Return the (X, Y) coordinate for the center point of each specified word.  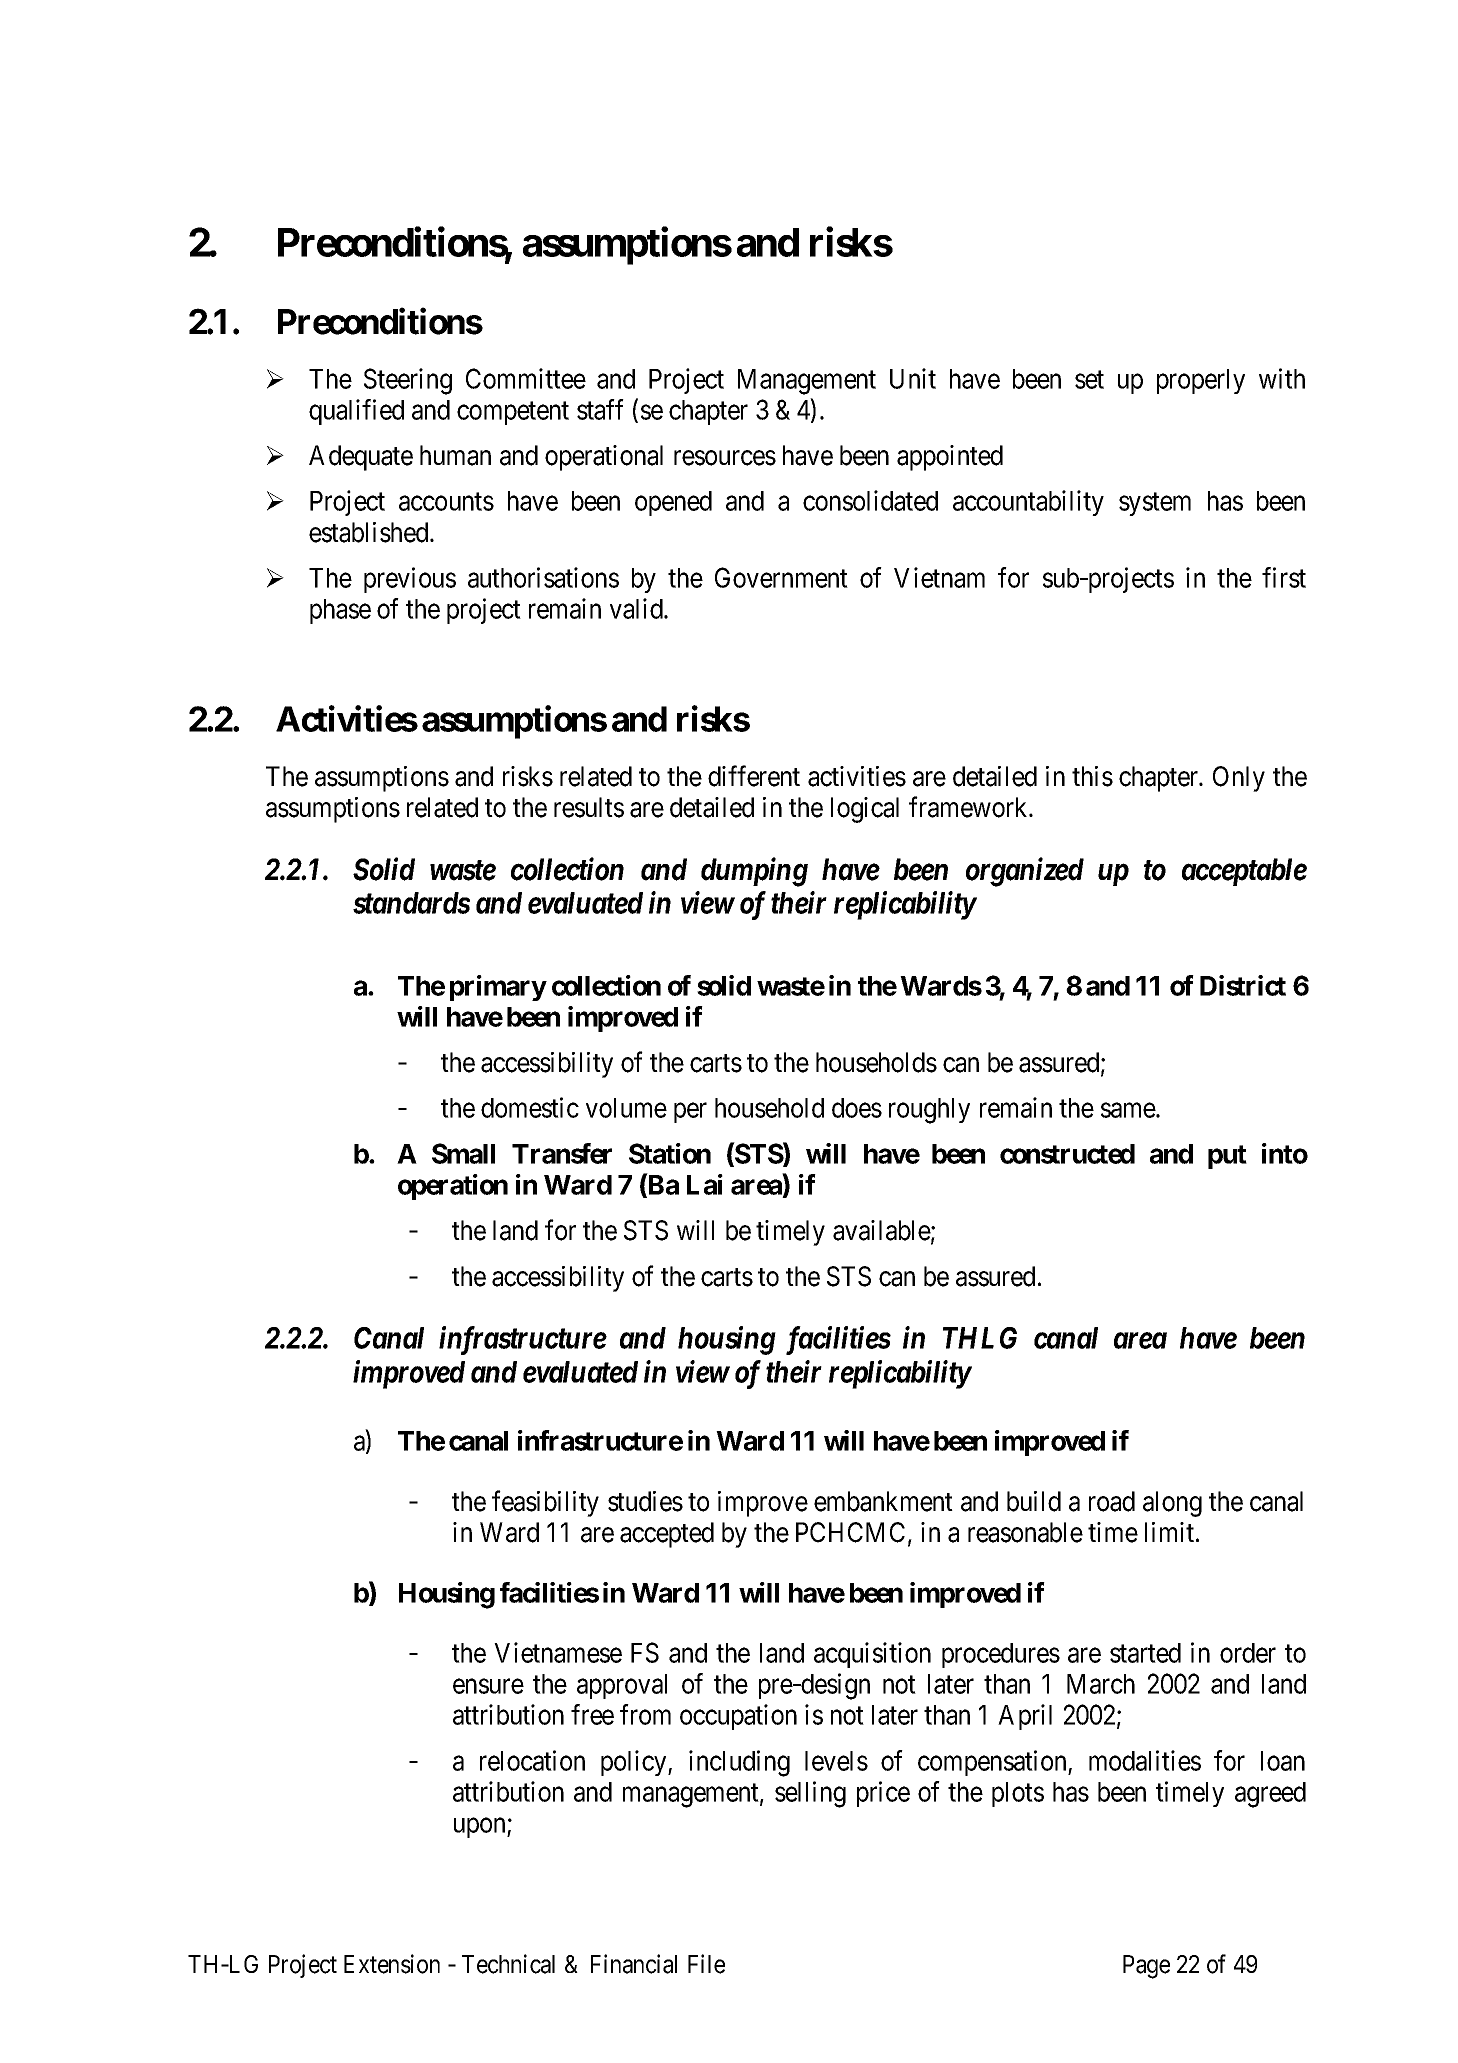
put (1227, 1157)
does (857, 1108)
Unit (913, 378)
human (455, 455)
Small (463, 1153)
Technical (508, 1964)
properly (1201, 381)
